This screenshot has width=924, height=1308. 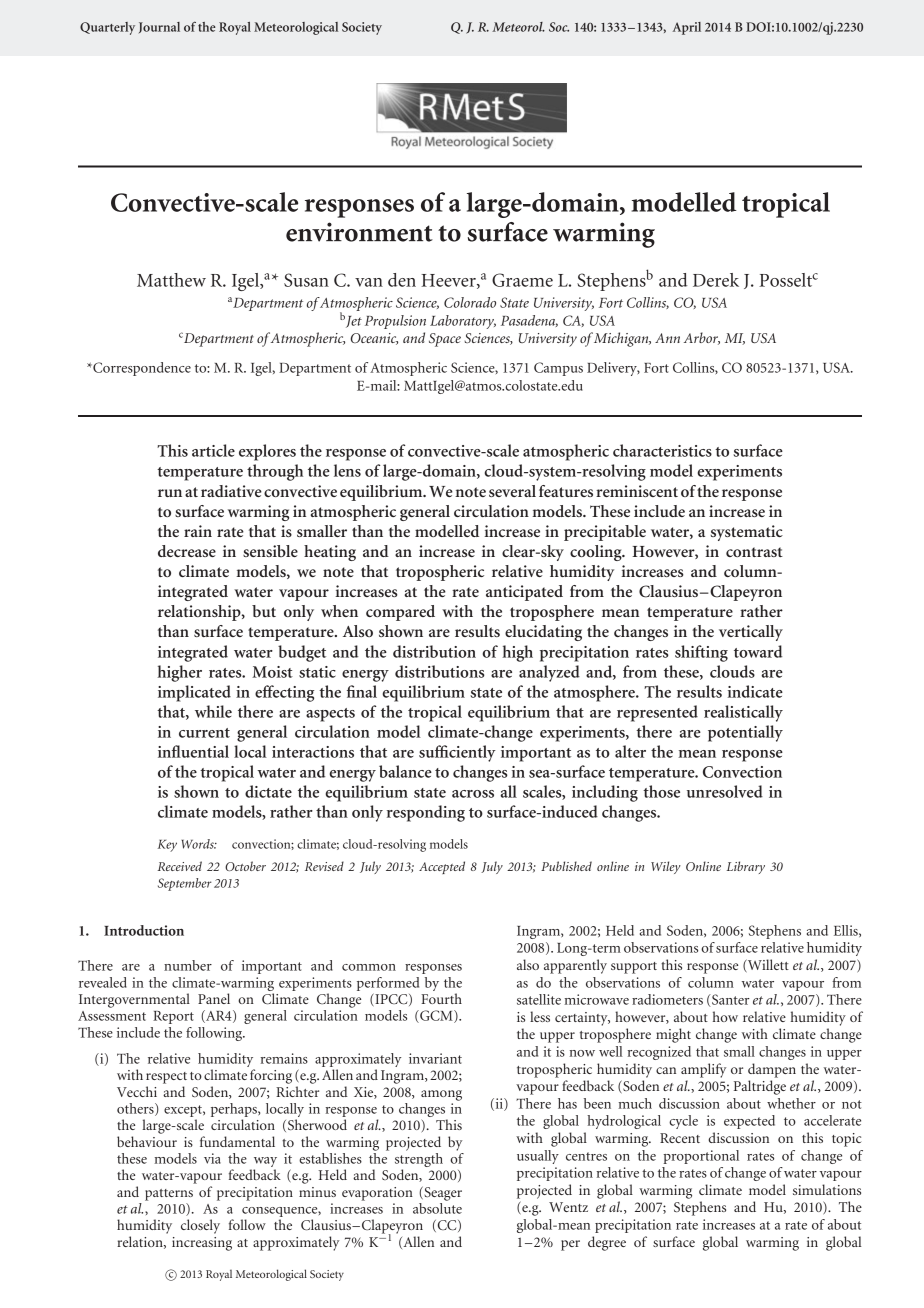 What do you see at coordinates (200, 1226) in the screenshot?
I see `closely` at bounding box center [200, 1226].
